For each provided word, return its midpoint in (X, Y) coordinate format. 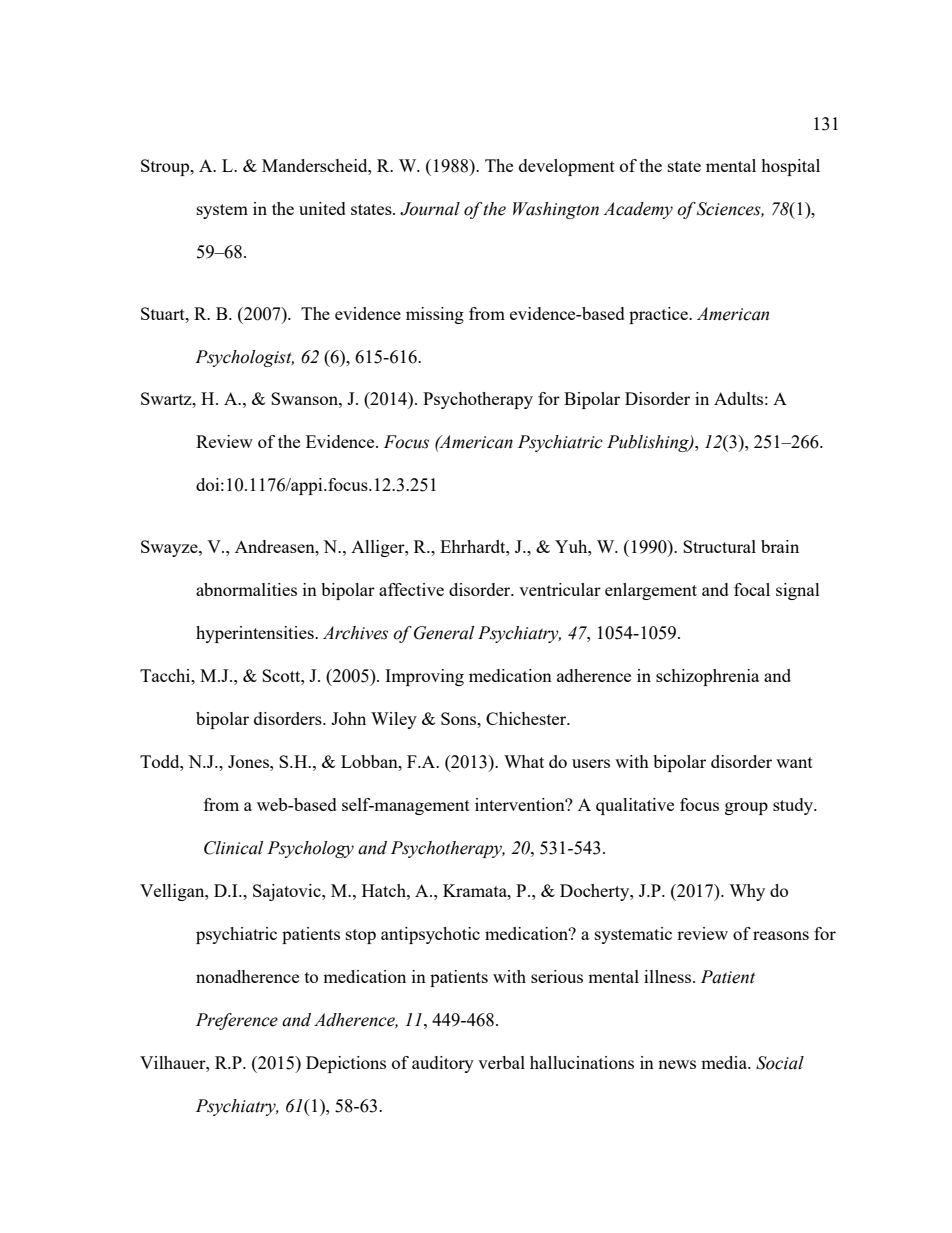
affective (411, 589)
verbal (501, 1062)
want (794, 762)
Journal (430, 209)
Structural (719, 546)
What (524, 761)
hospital (790, 167)
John (348, 718)
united (322, 208)
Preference (237, 1021)
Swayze (170, 548)
